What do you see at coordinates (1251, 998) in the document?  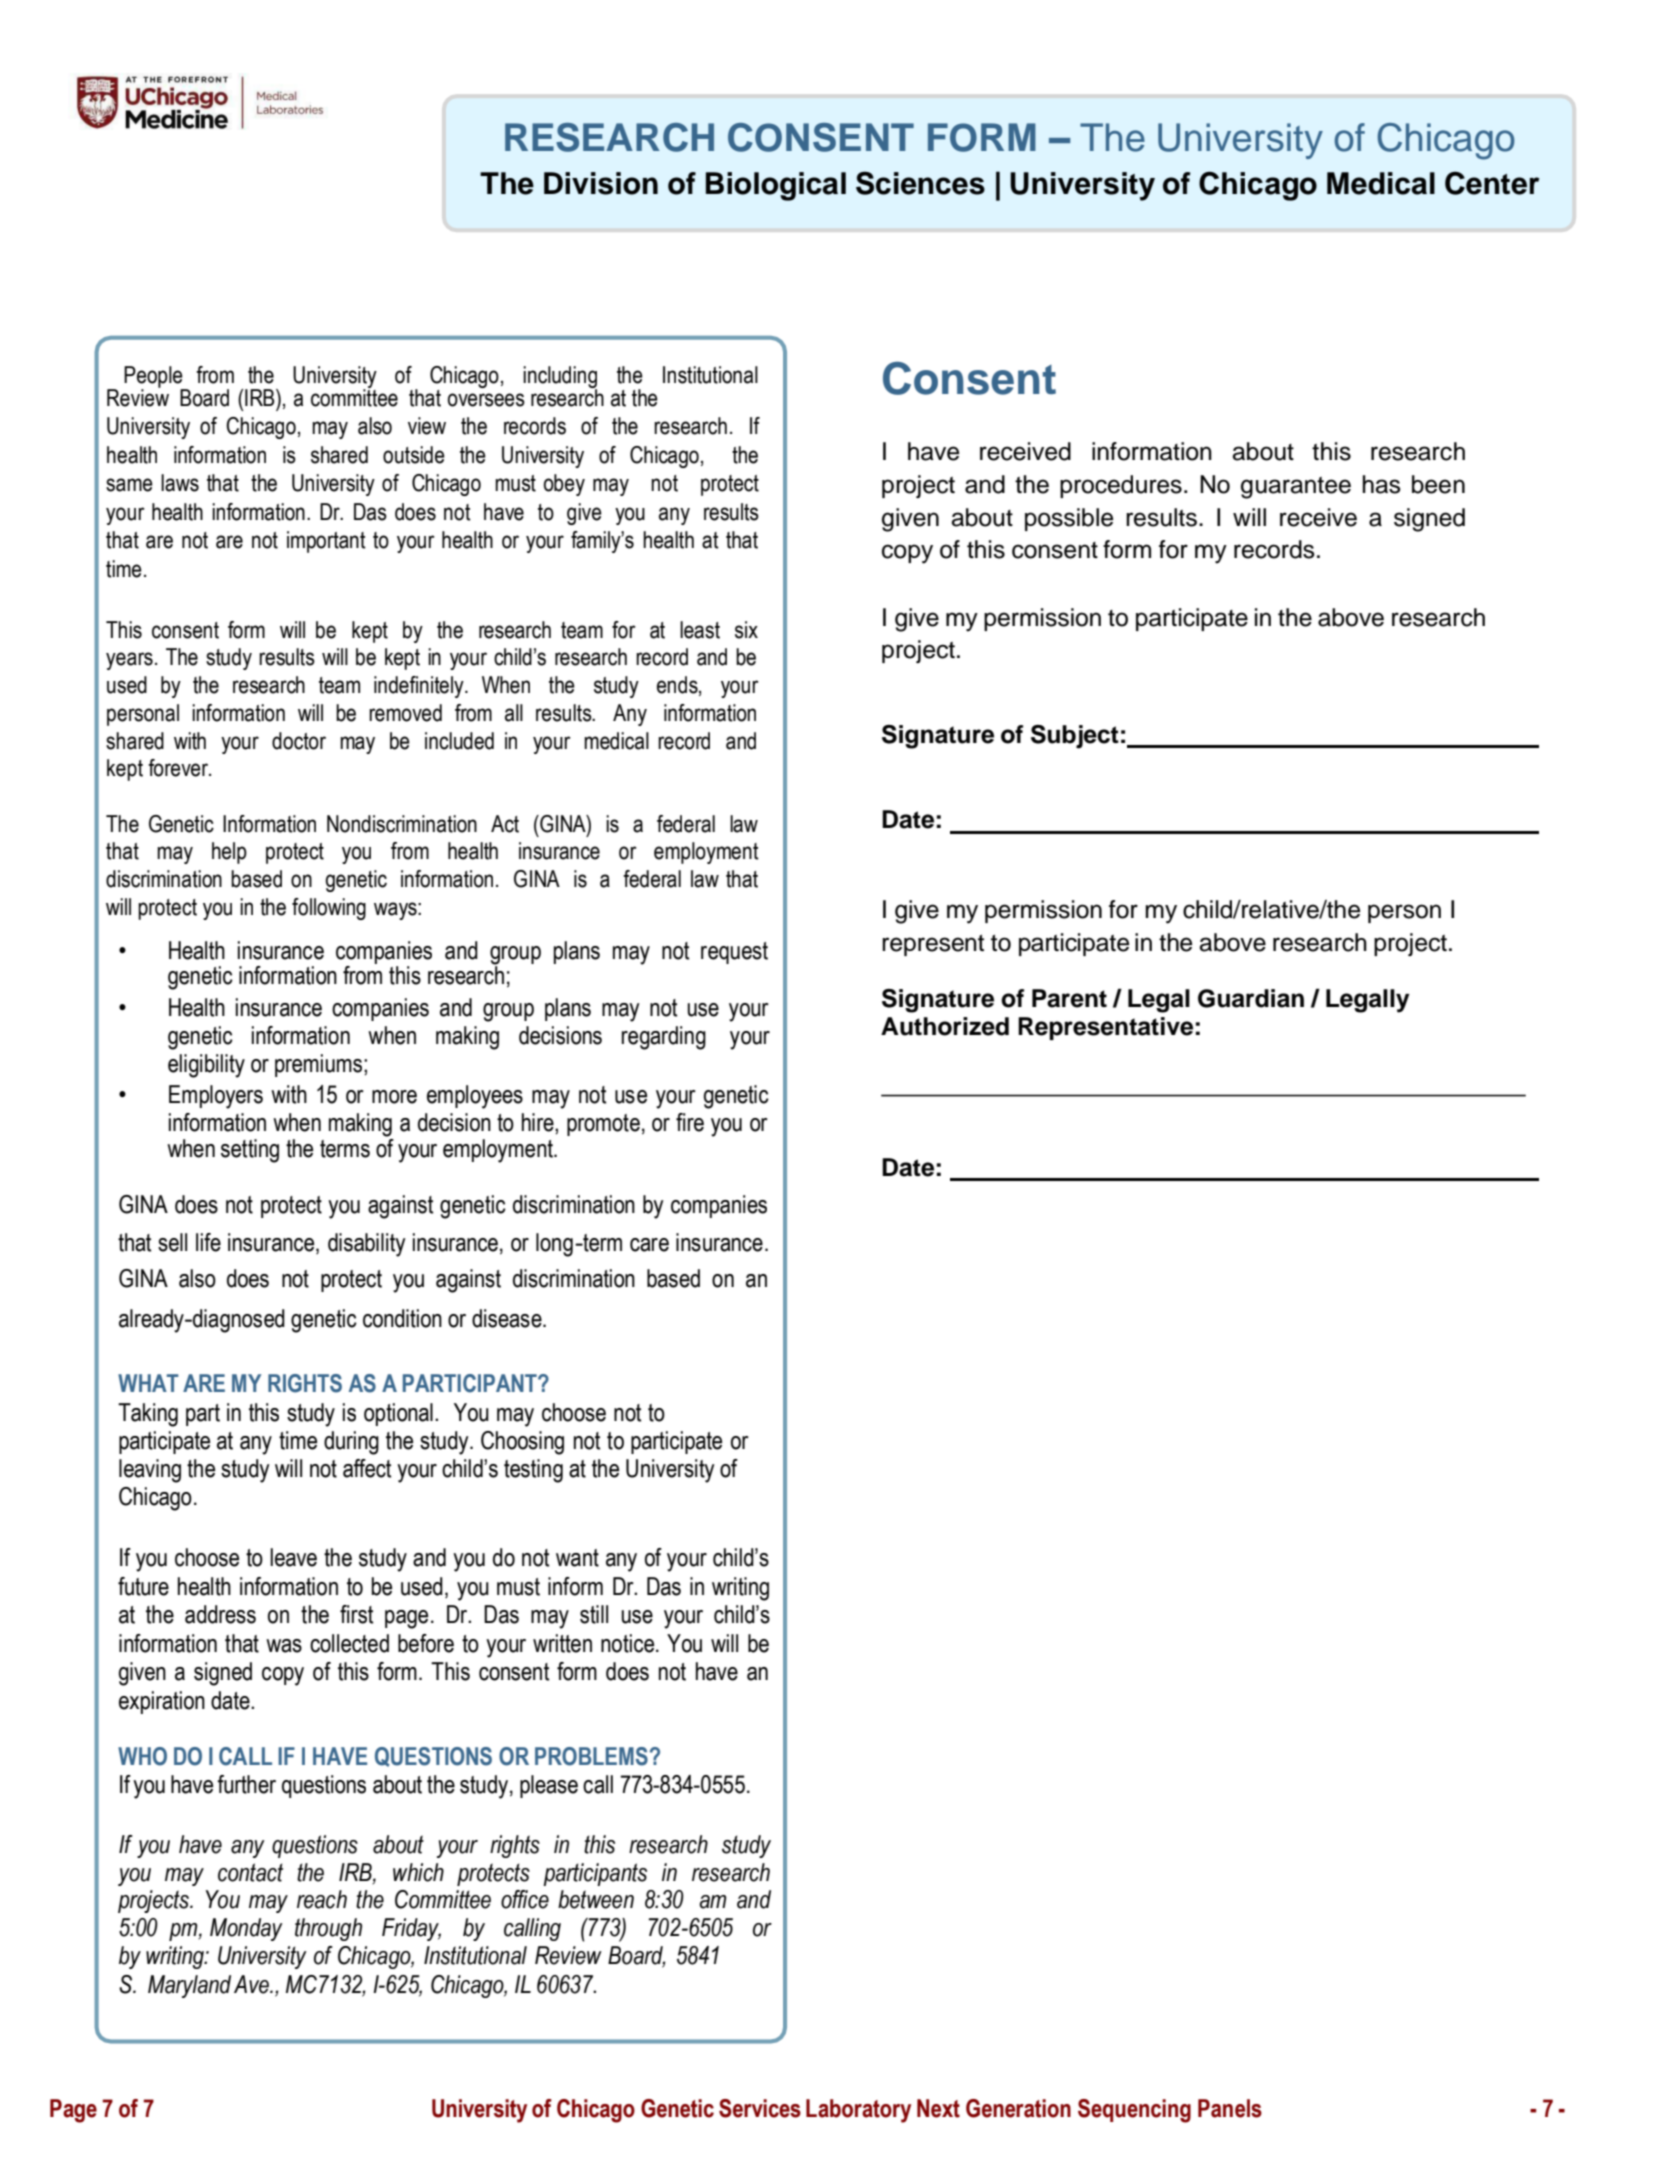 I see `Guardian` at bounding box center [1251, 998].
